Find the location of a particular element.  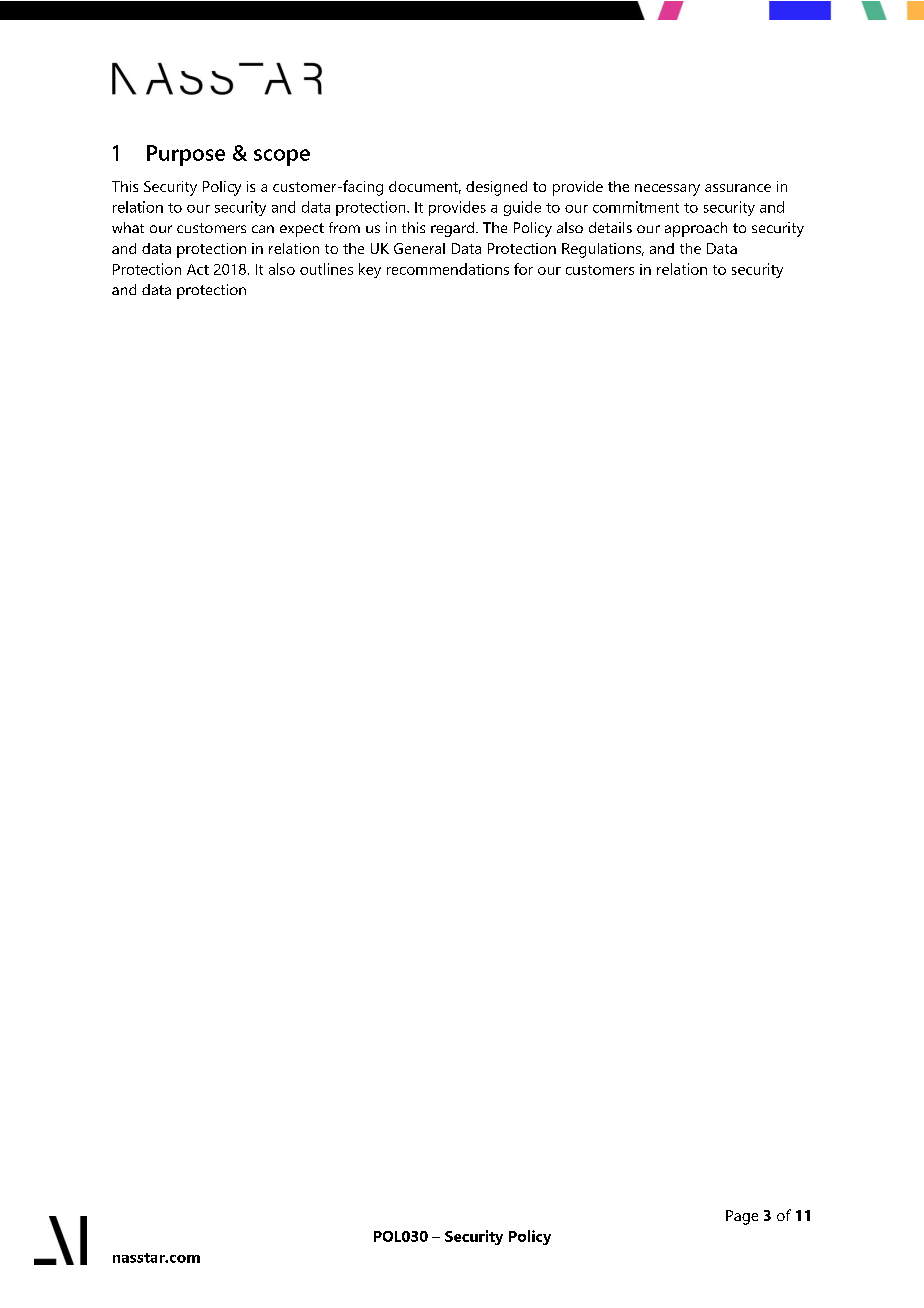

Act is located at coordinates (198, 269).
